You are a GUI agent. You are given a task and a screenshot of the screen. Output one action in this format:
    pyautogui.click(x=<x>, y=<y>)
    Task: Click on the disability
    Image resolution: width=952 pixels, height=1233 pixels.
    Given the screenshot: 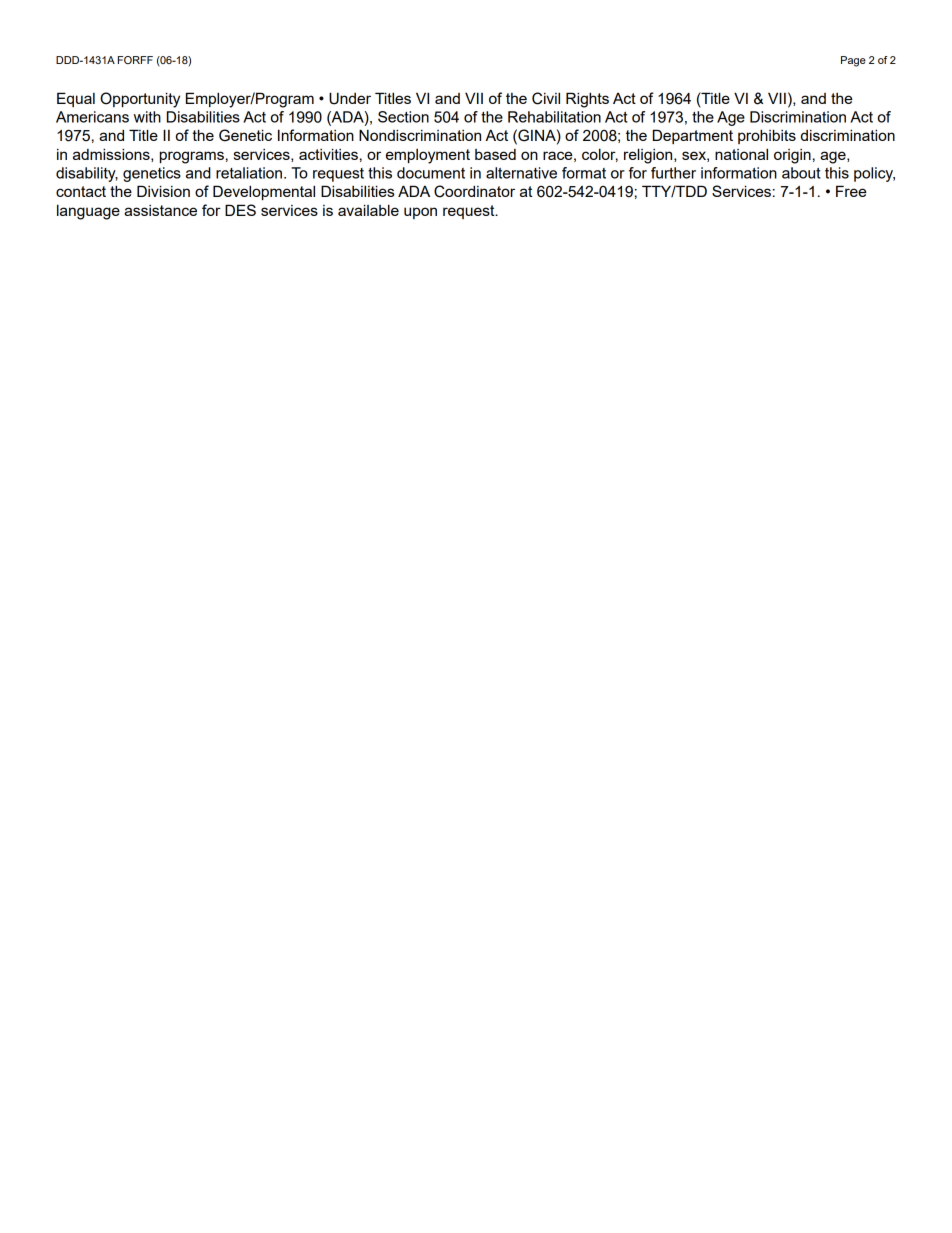 What is the action you would take?
    pyautogui.click(x=87, y=174)
